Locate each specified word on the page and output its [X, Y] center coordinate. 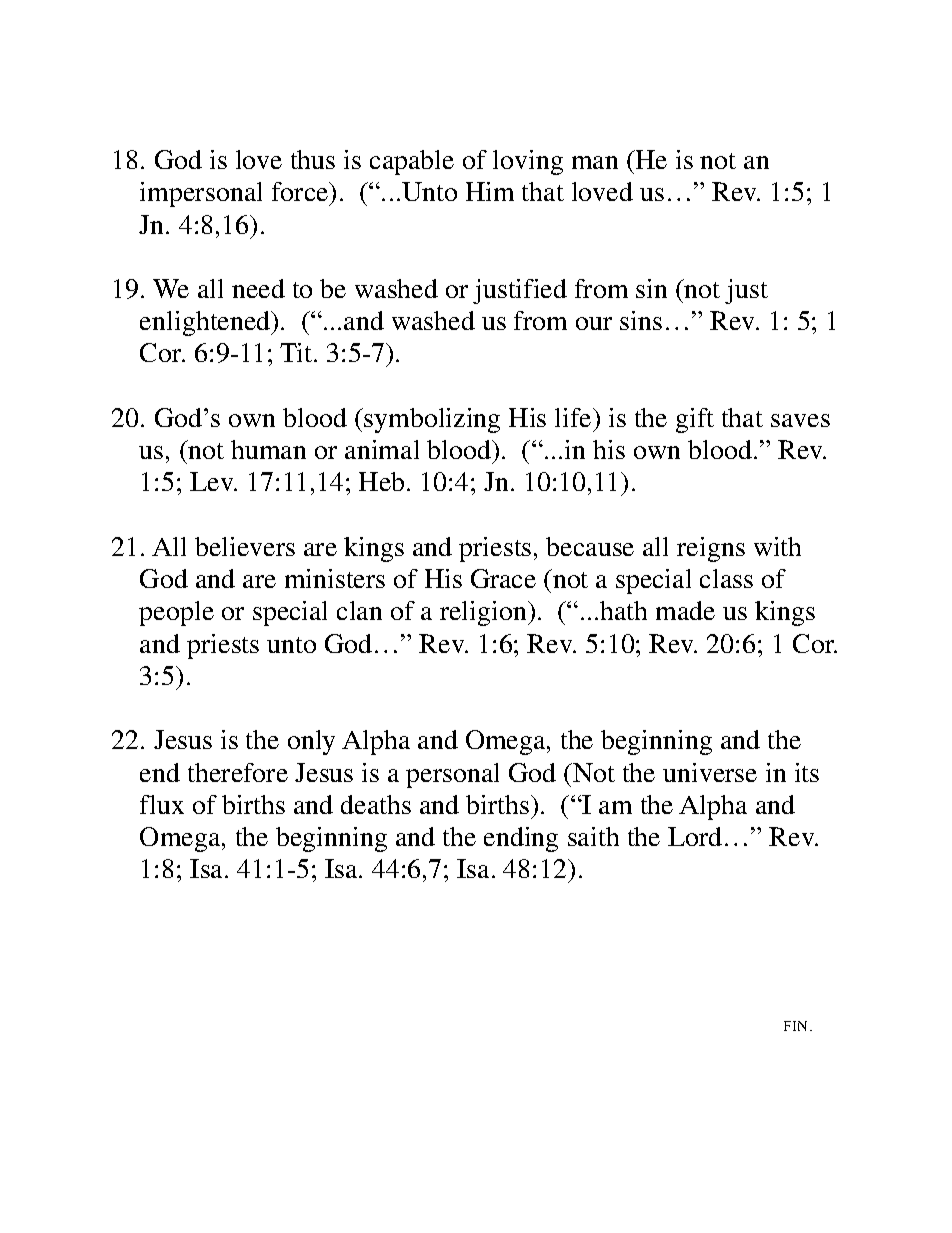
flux [162, 804]
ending [521, 839]
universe [710, 772]
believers [245, 546]
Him [490, 191]
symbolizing [431, 420]
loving [528, 162]
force [301, 193]
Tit [297, 352]
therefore [238, 772]
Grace [503, 578]
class [726, 578]
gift [695, 420]
